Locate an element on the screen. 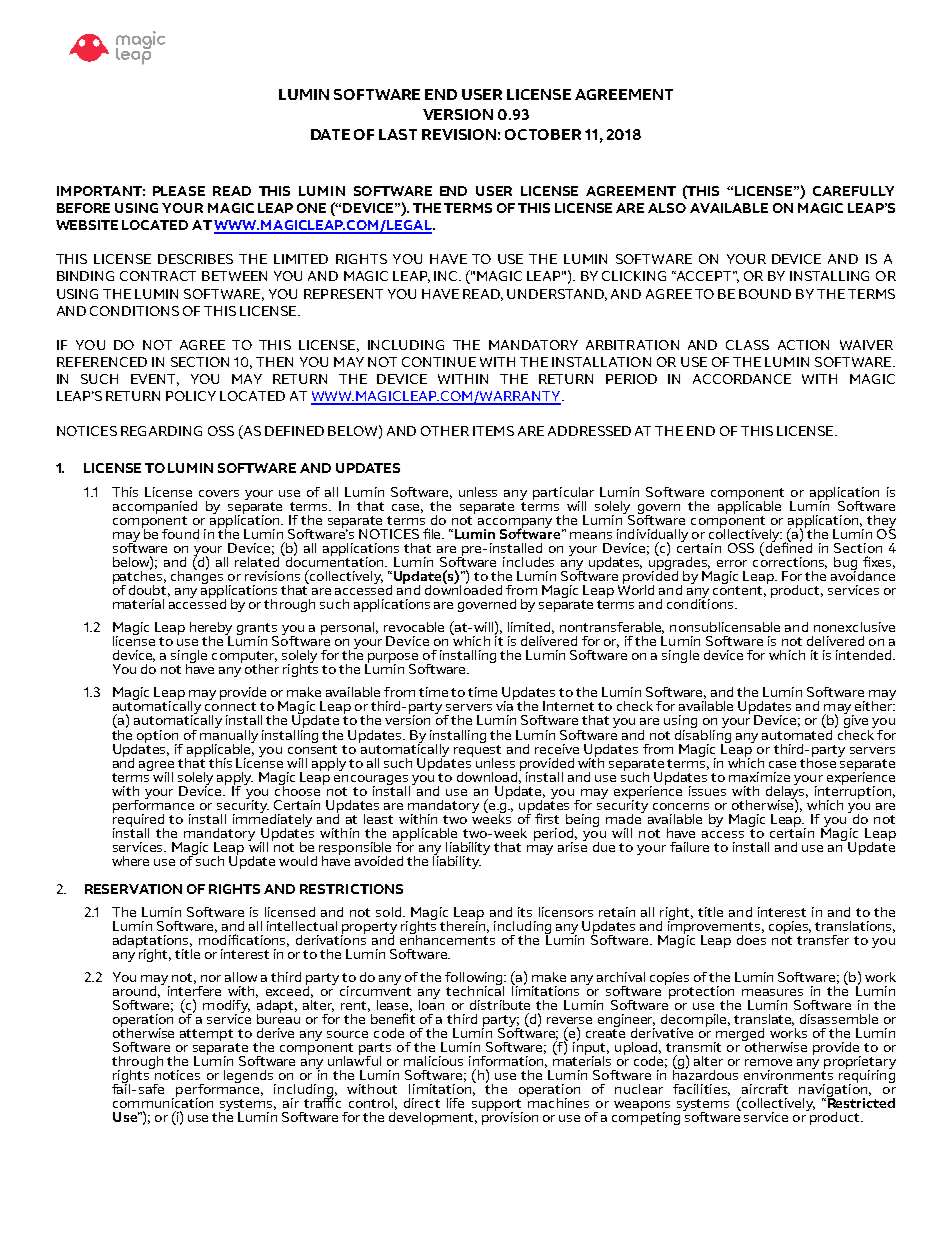 The image size is (952, 1233). support is located at coordinates (496, 1106).
